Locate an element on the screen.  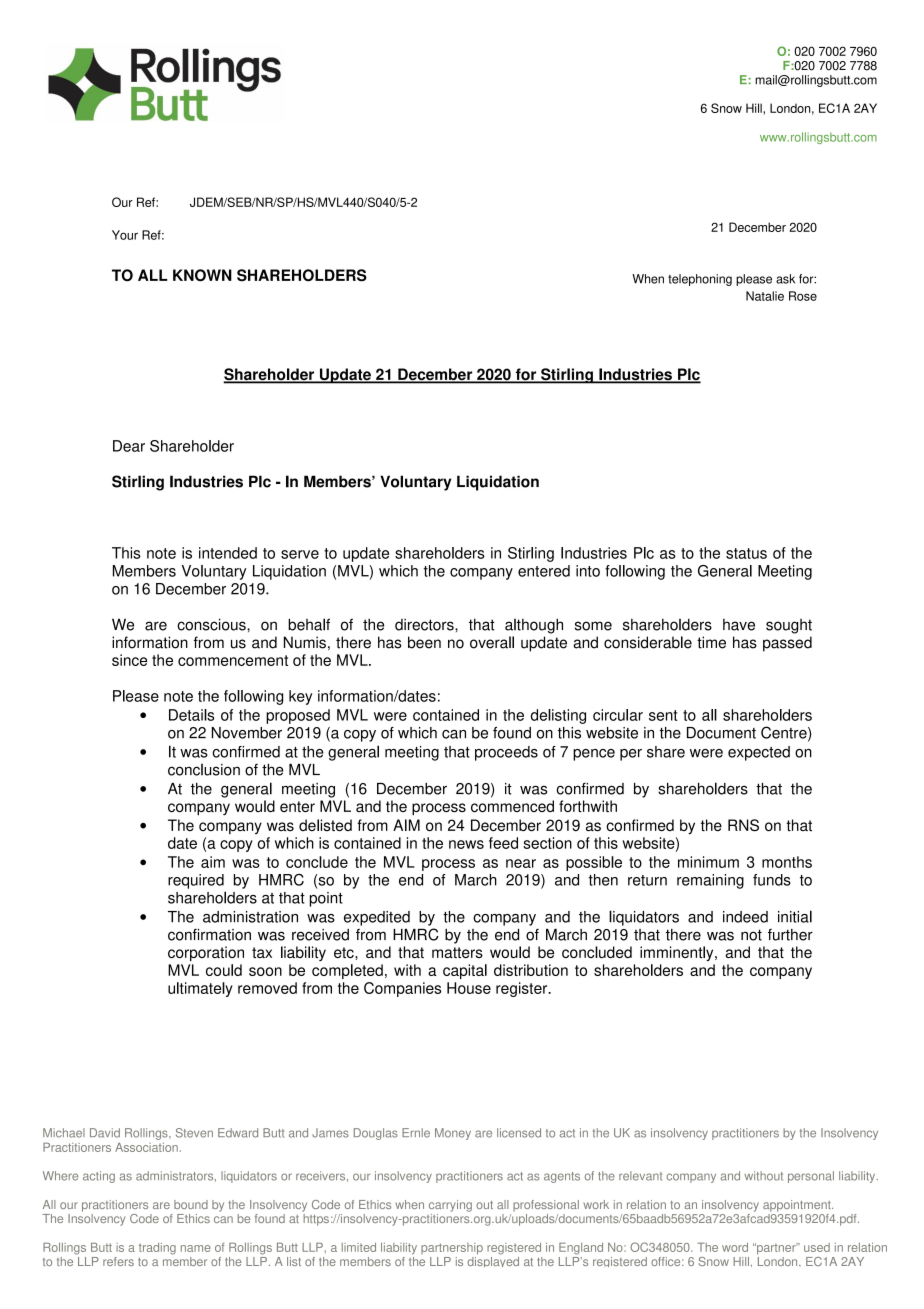
serve is located at coordinates (300, 554).
